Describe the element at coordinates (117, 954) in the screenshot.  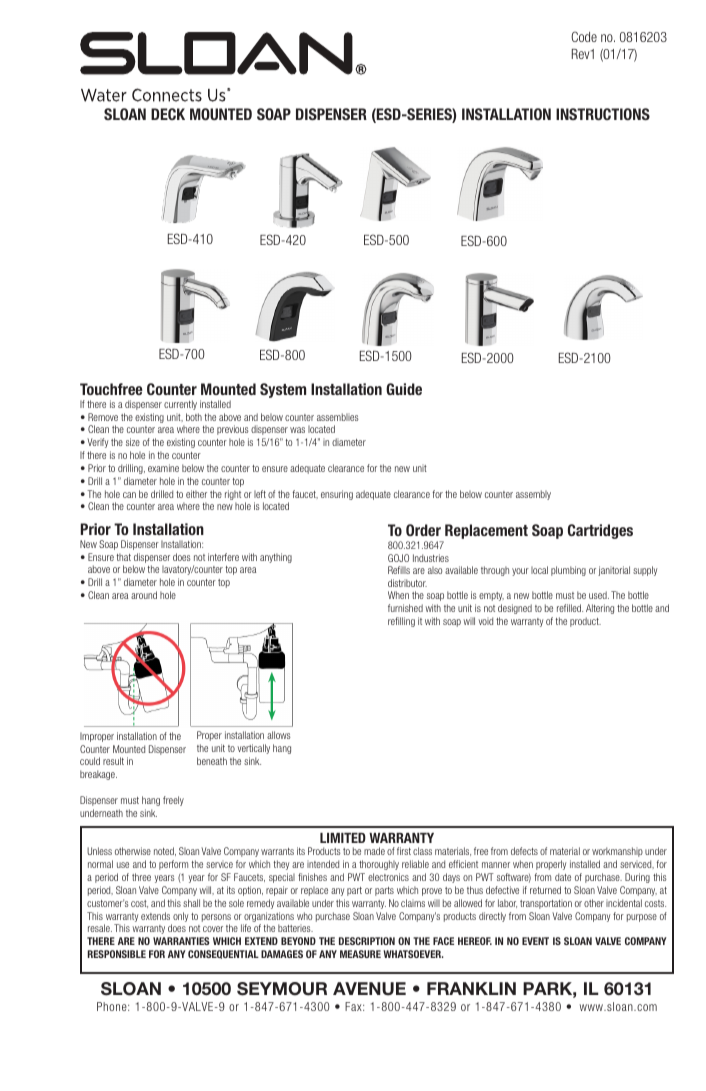
I see `RESPONSIBLE` at that location.
